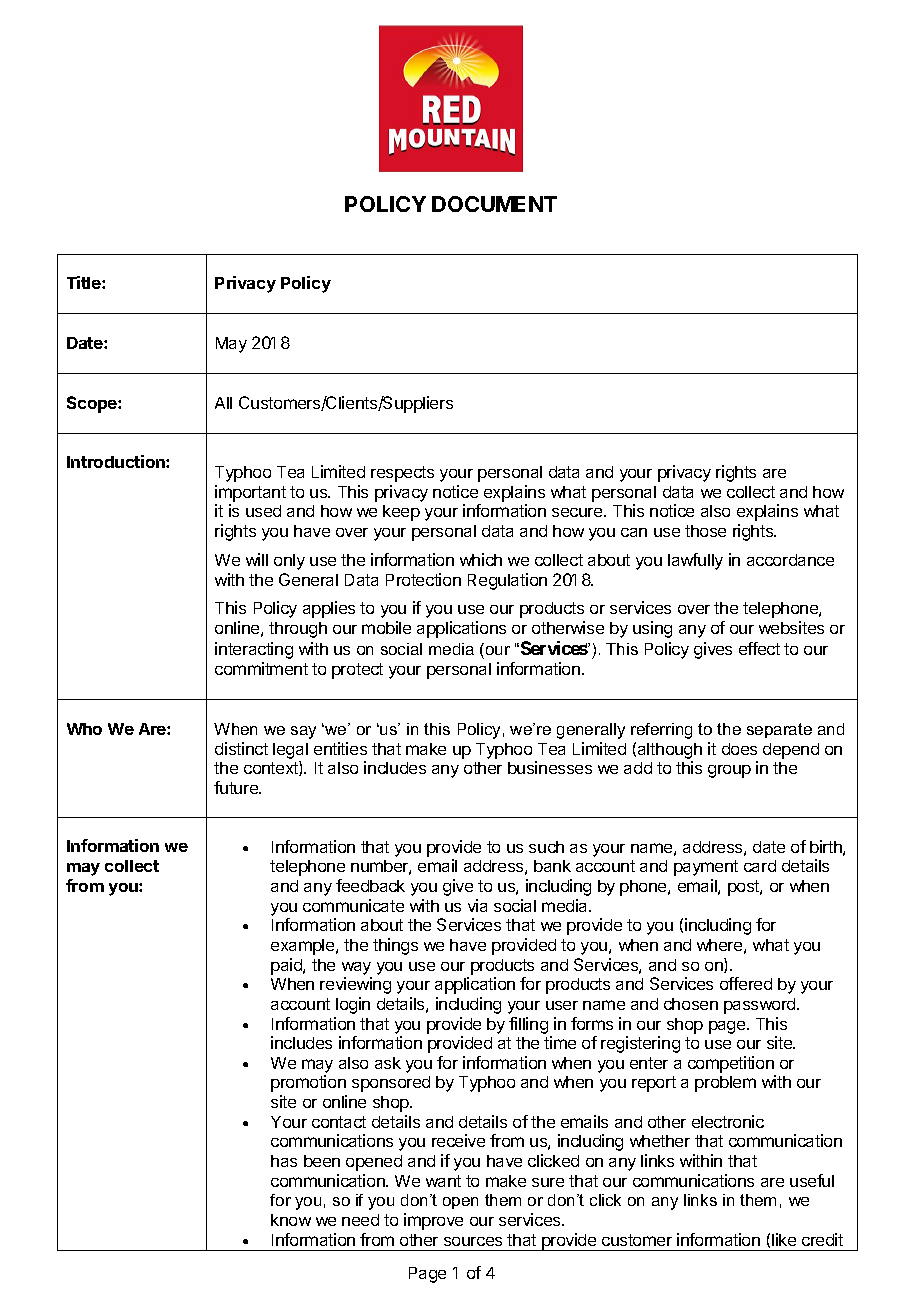 This screenshot has width=924, height=1308. Describe the element at coordinates (291, 1220) in the screenshot. I see `know` at that location.
